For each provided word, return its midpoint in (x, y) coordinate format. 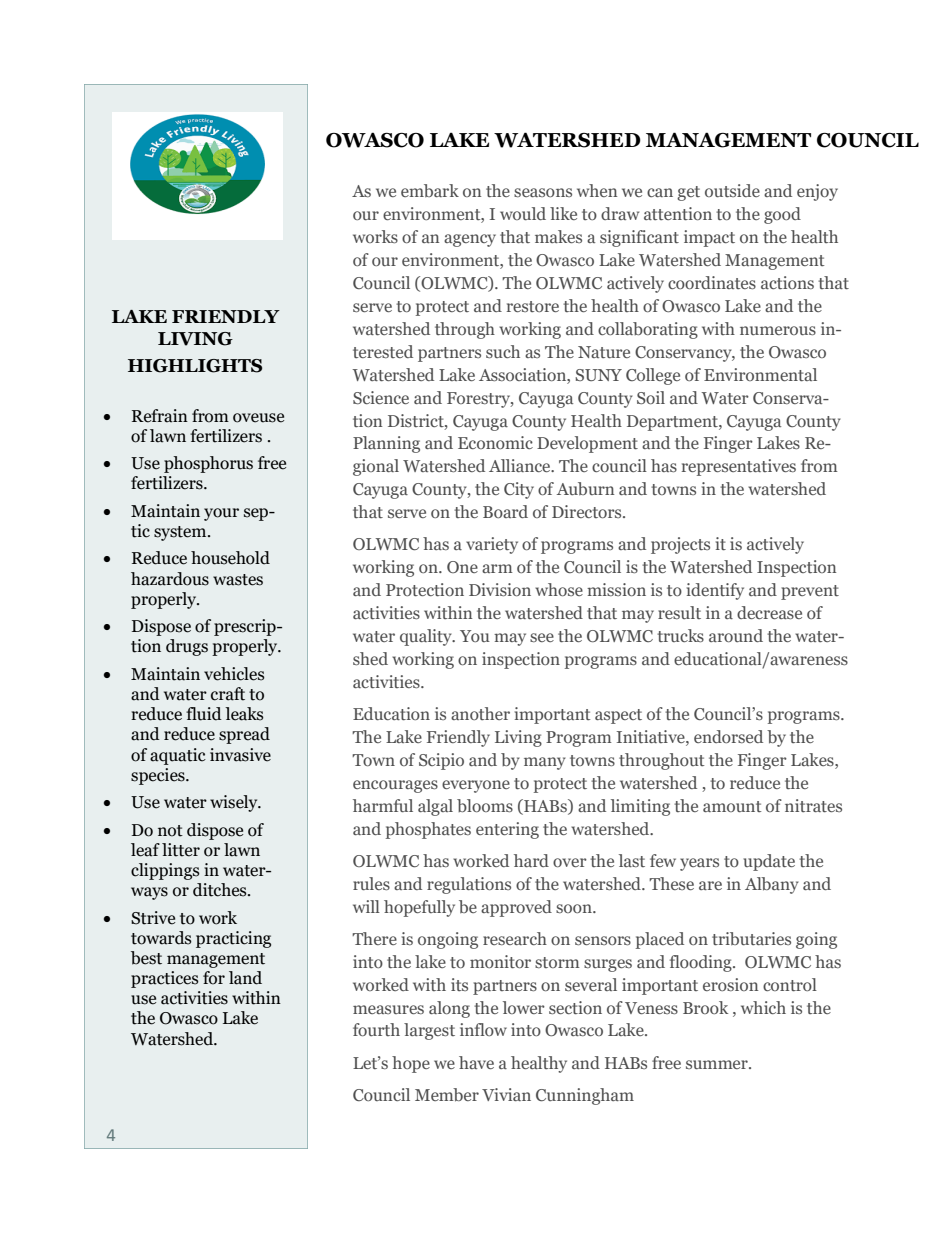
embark (430, 190)
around (736, 635)
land (245, 978)
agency (470, 240)
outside (732, 190)
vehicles (234, 674)
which (763, 1007)
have (476, 1062)
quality (427, 637)
